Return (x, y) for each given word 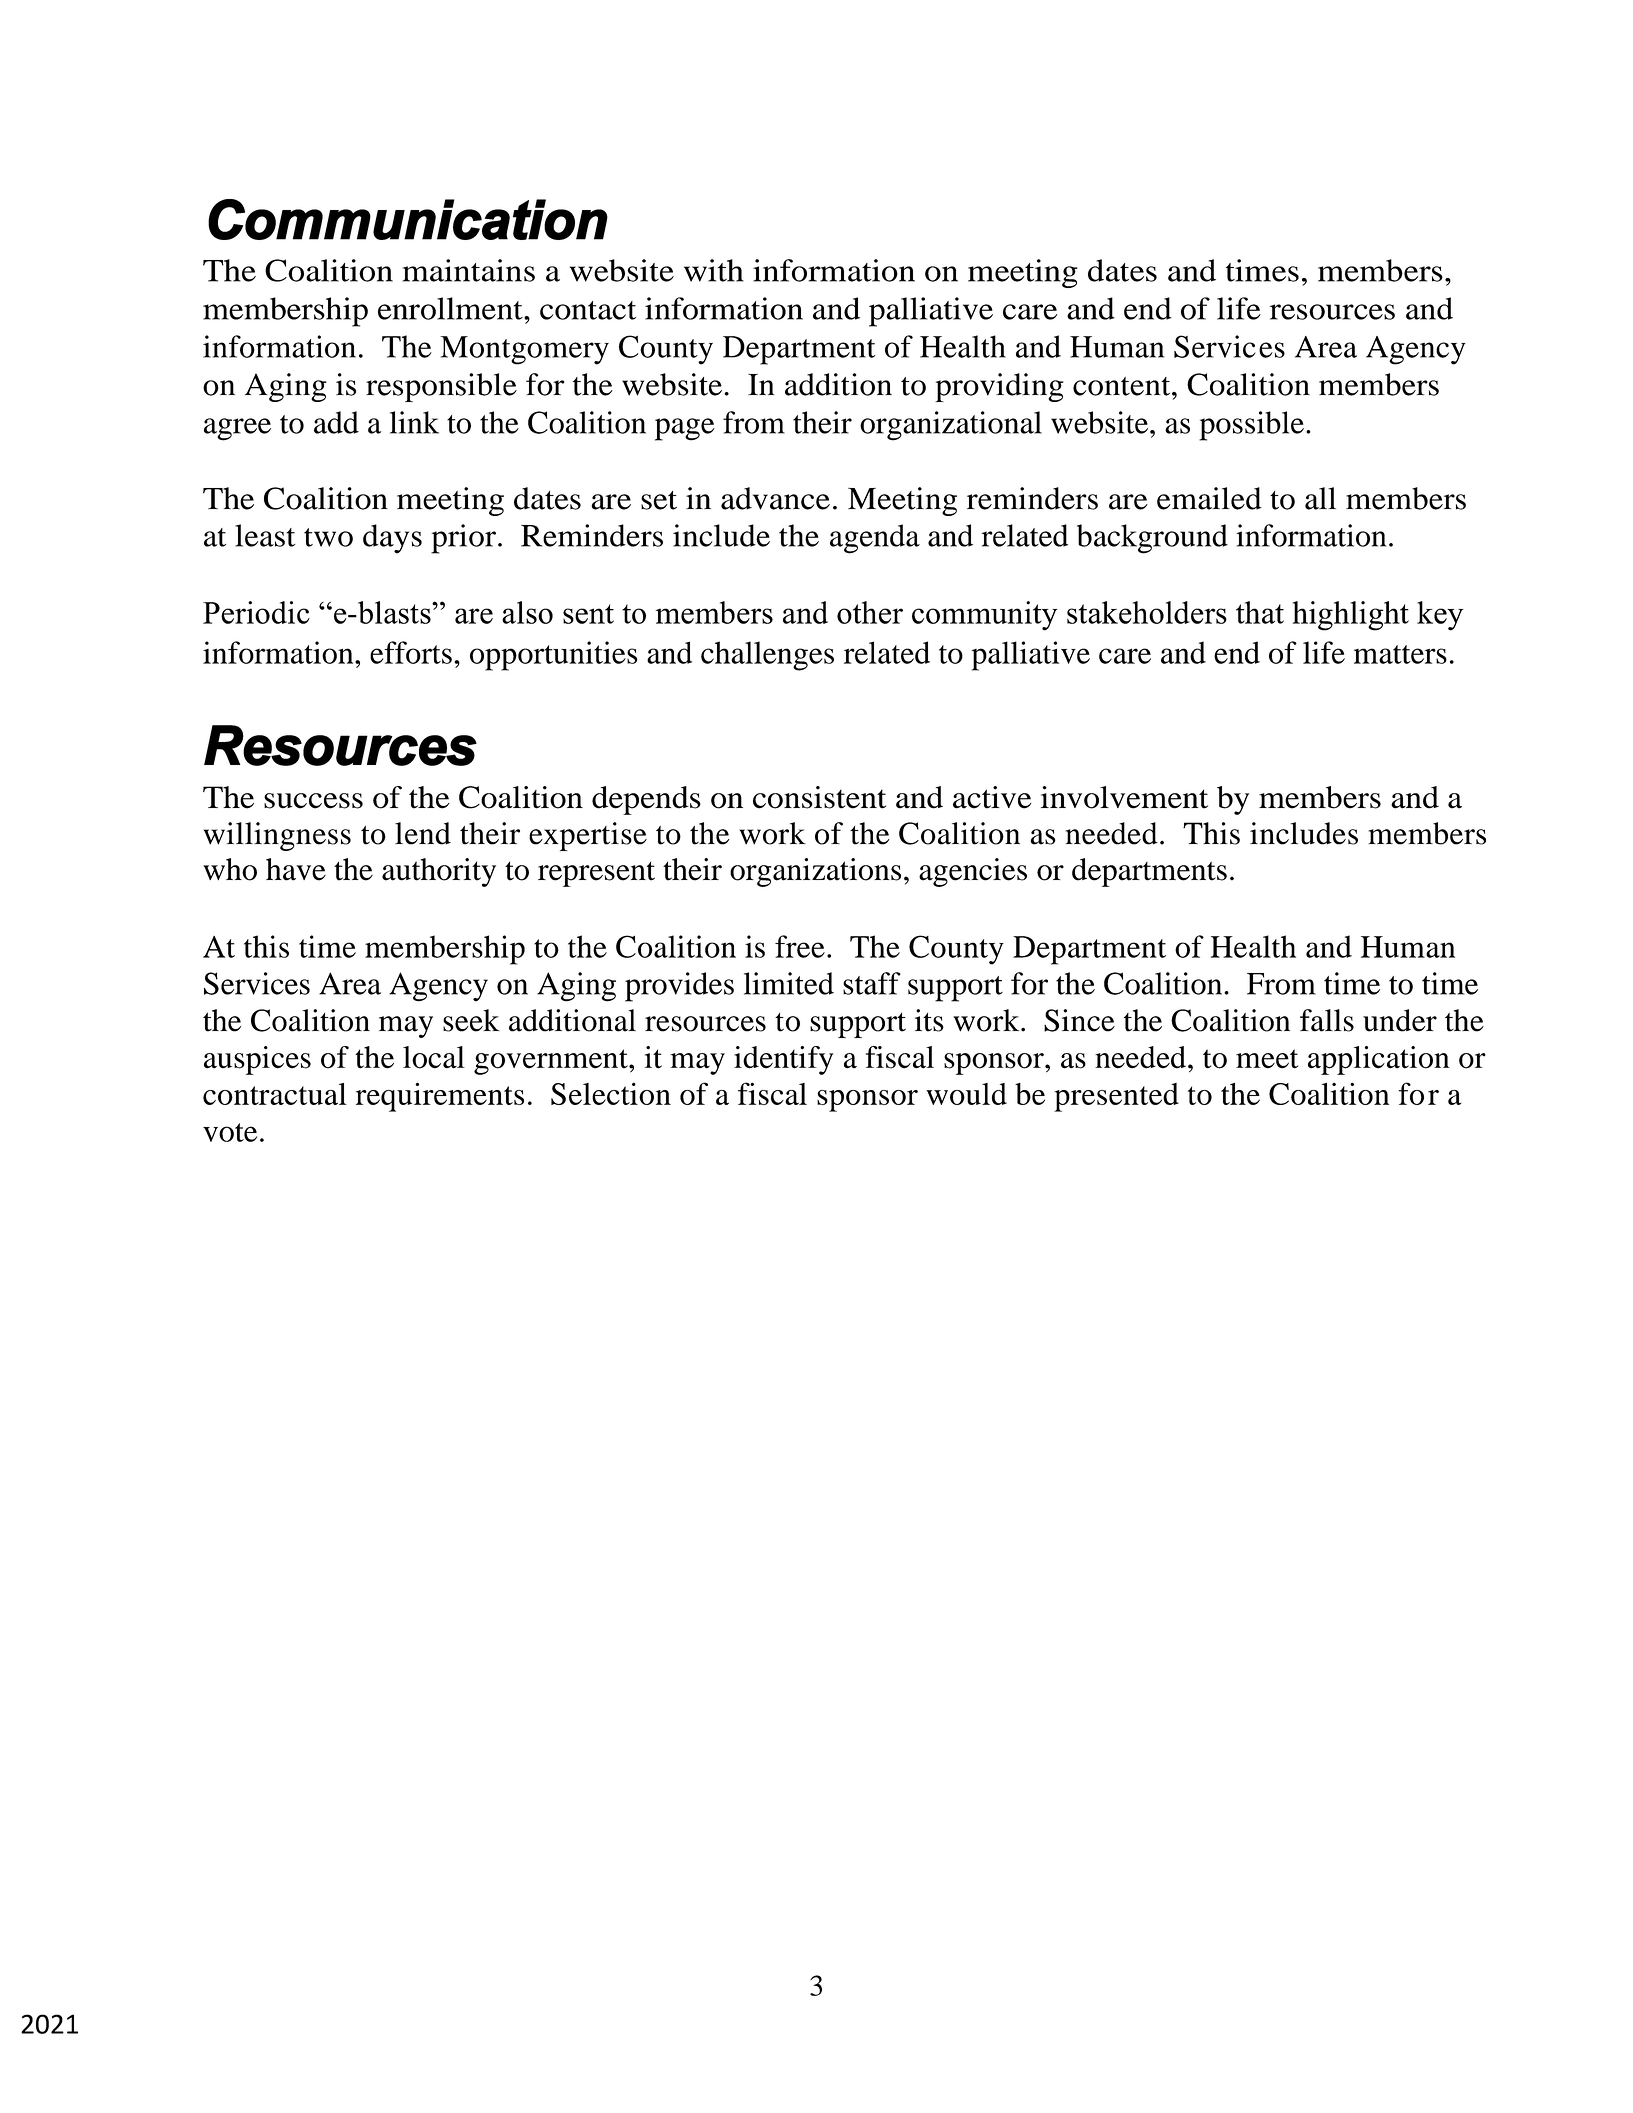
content (1123, 386)
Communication (408, 219)
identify (783, 1060)
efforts (411, 652)
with (714, 270)
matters (1400, 654)
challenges (767, 656)
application (1379, 1060)
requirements (440, 1097)
